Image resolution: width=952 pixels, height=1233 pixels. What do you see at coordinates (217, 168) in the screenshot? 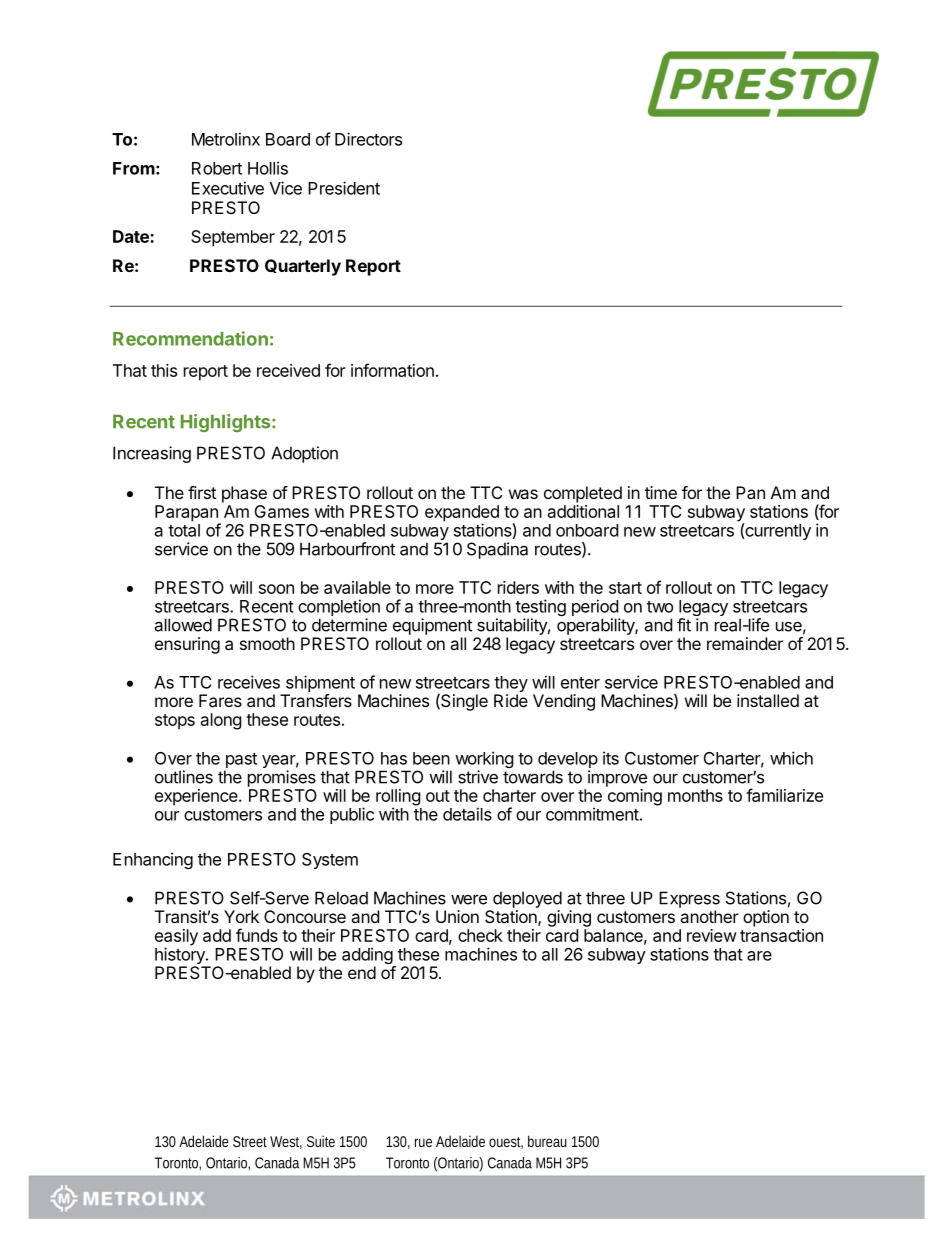
I see `Robert` at bounding box center [217, 168].
